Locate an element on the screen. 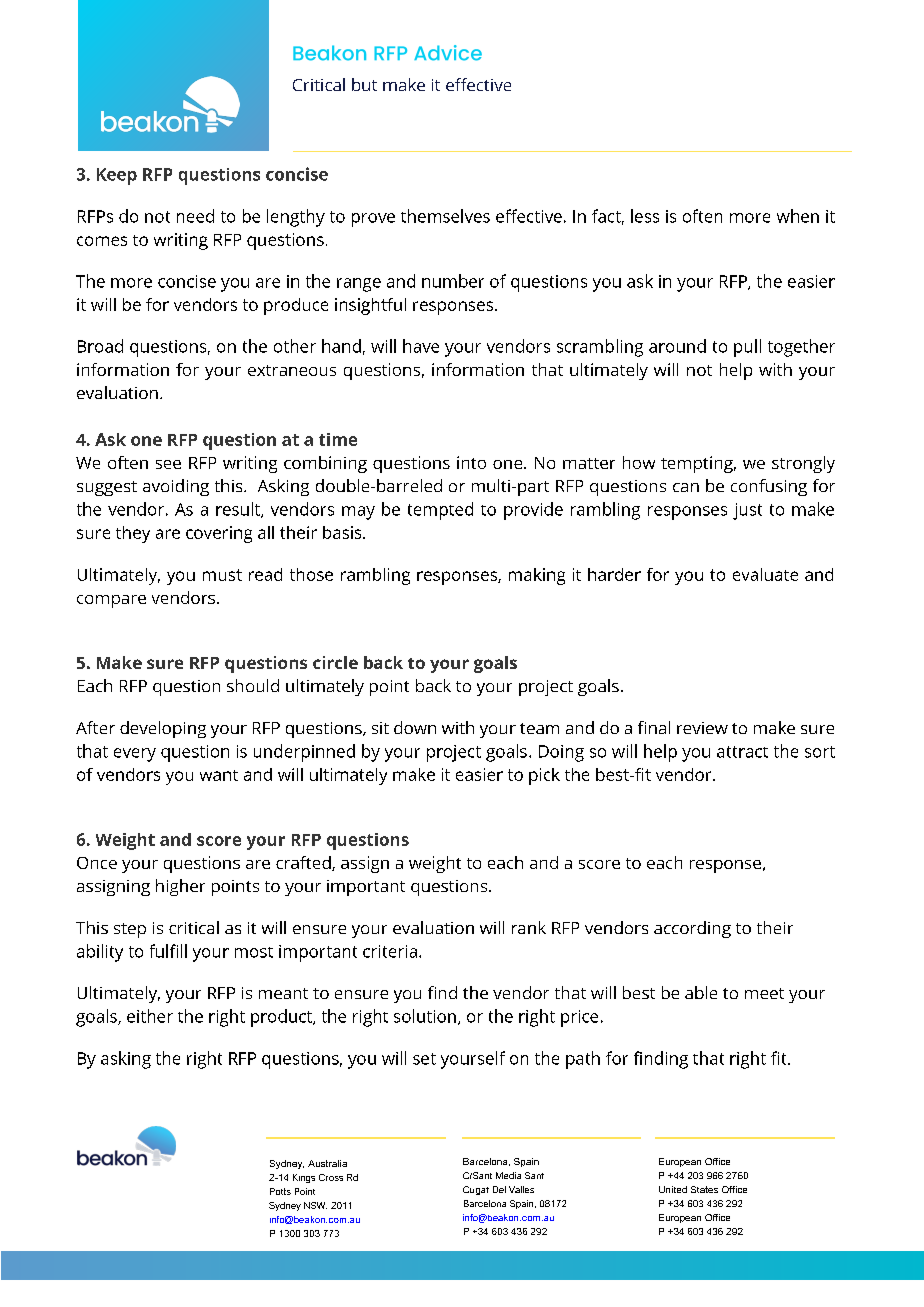 This screenshot has height=1307, width=924. when is located at coordinates (798, 216).
